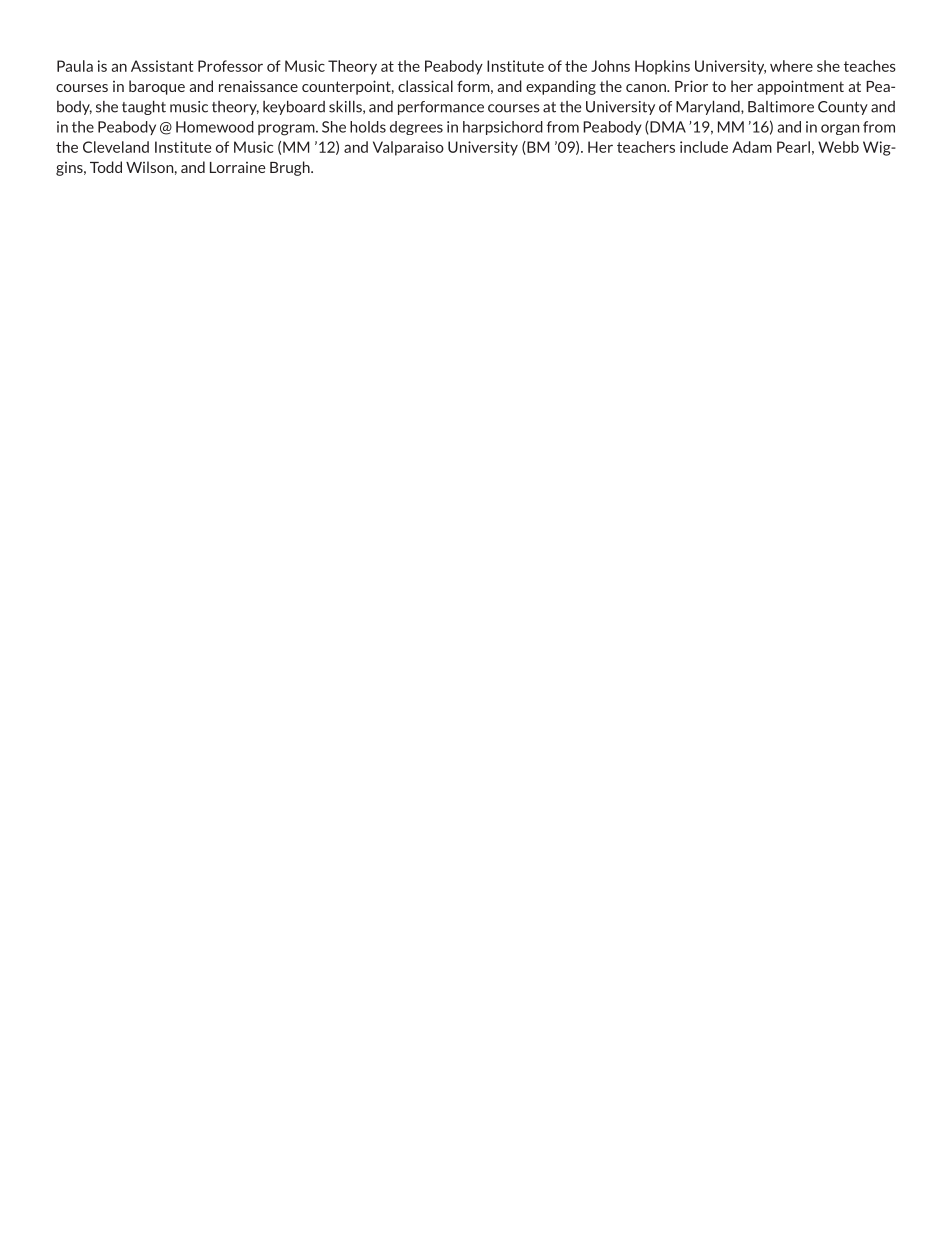 Image resolution: width=952 pixels, height=1233 pixels. I want to click on Valparaiso, so click(408, 148).
